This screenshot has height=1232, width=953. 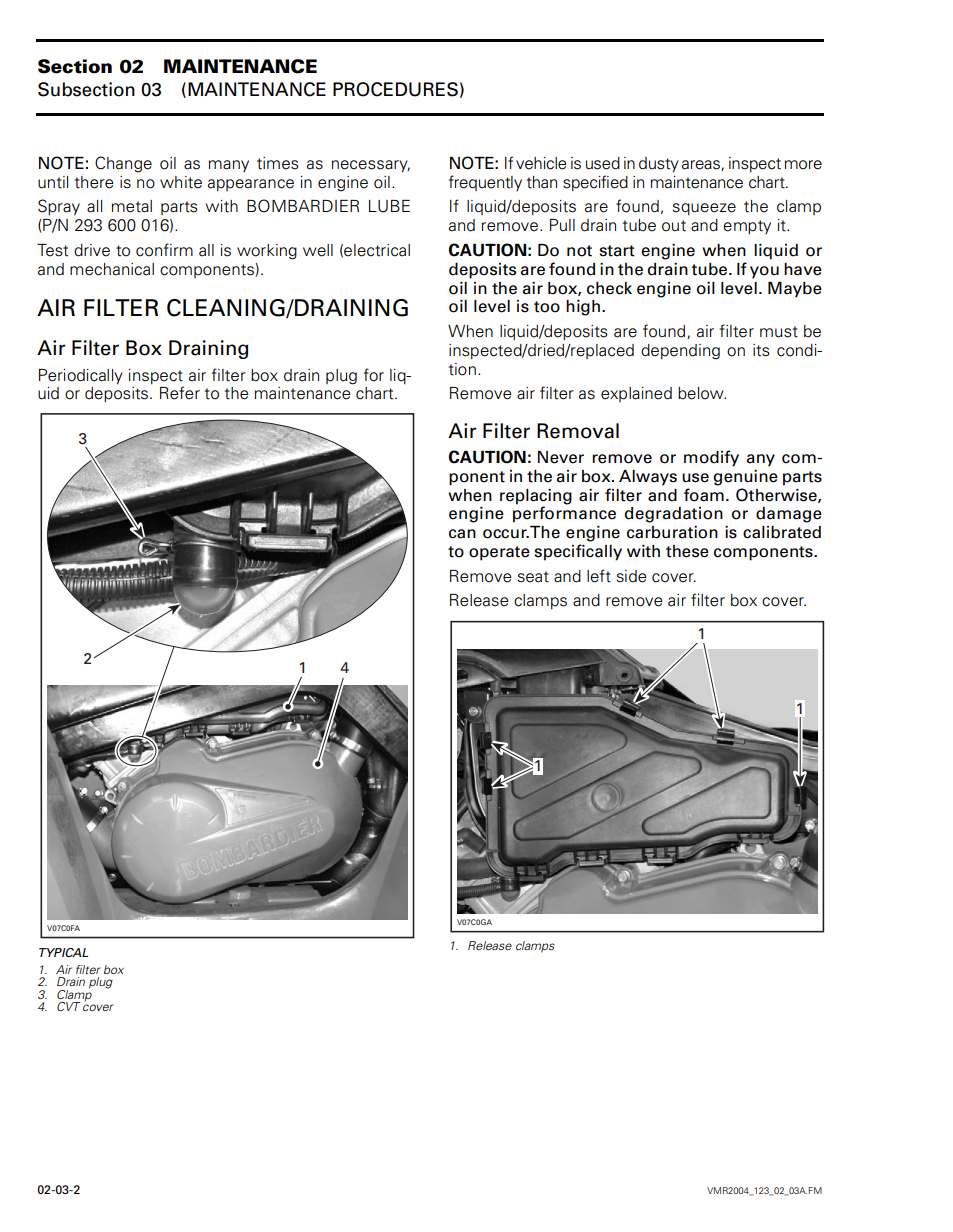 What do you see at coordinates (704, 495) in the screenshot?
I see `foam` at bounding box center [704, 495].
